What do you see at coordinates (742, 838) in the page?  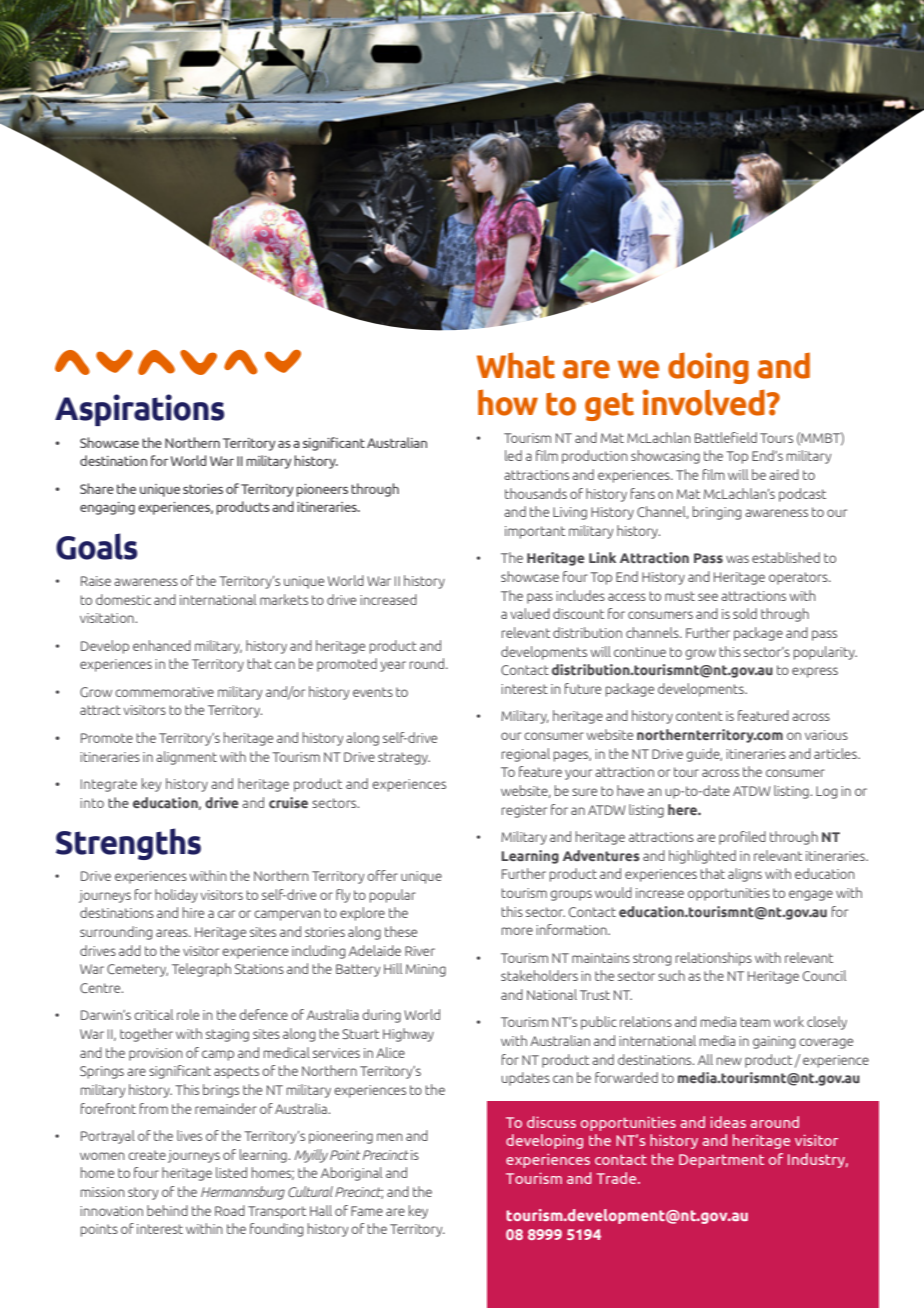 I see `profiled` at bounding box center [742, 838].
